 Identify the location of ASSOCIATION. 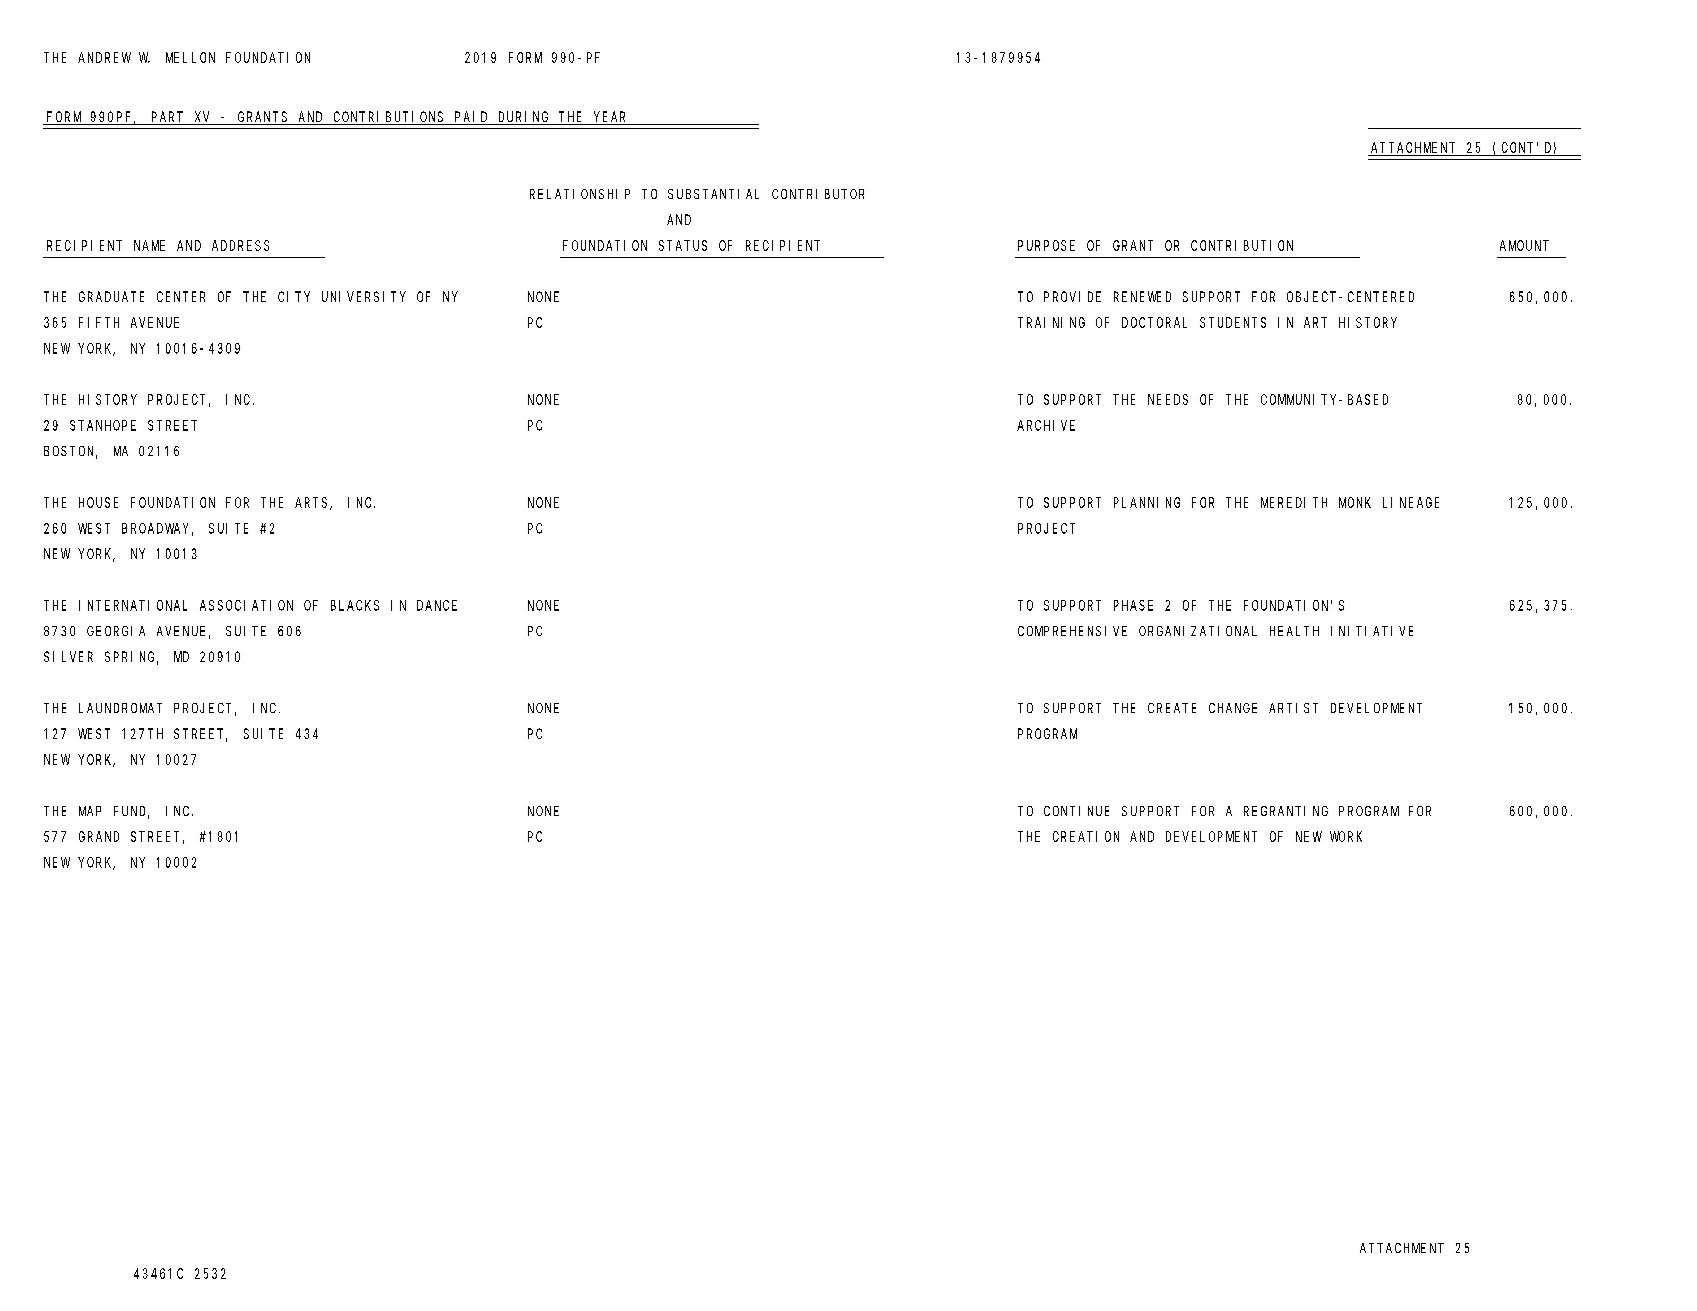
(246, 605).
